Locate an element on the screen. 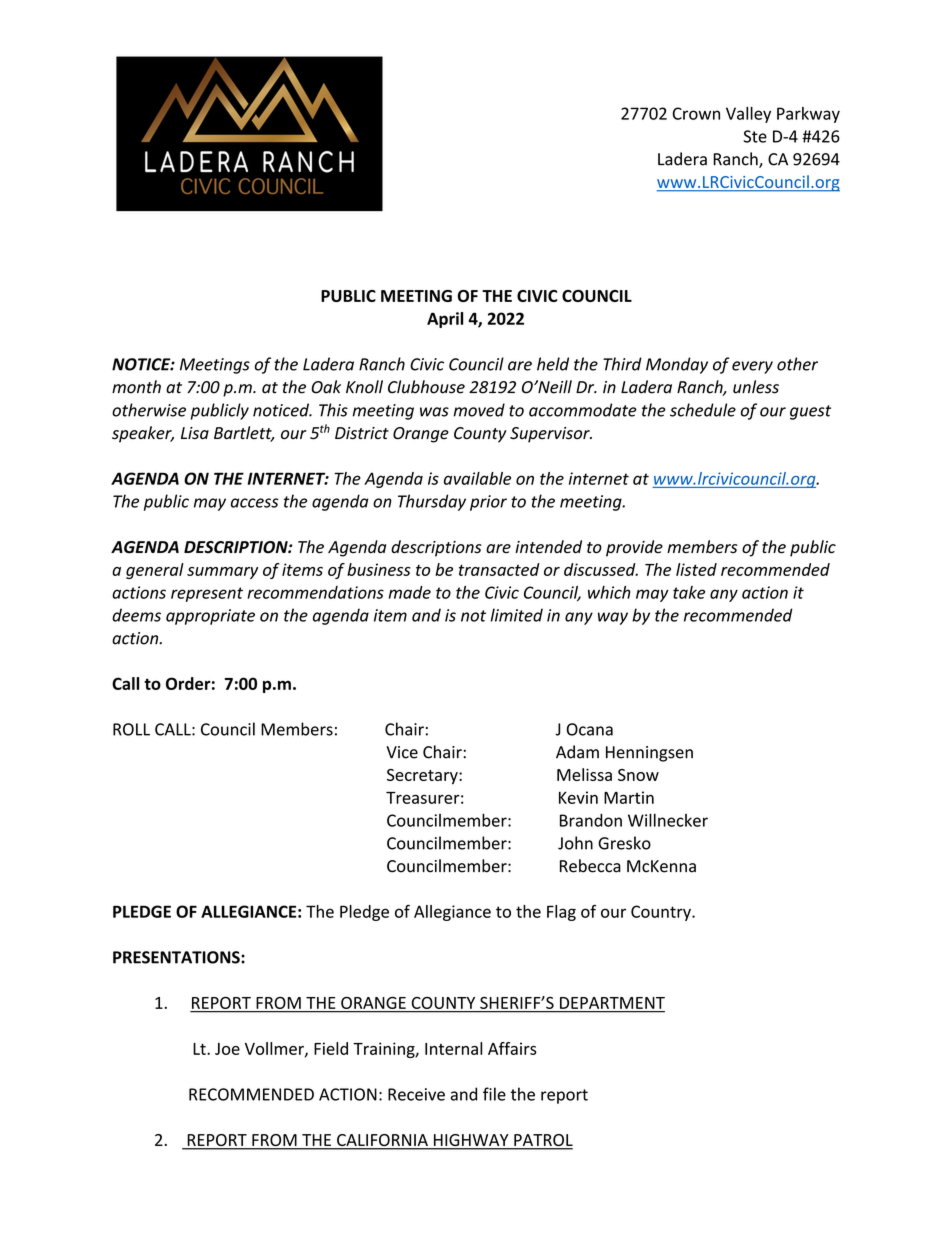 The width and height of the screenshot is (952, 1233). available is located at coordinates (477, 478).
